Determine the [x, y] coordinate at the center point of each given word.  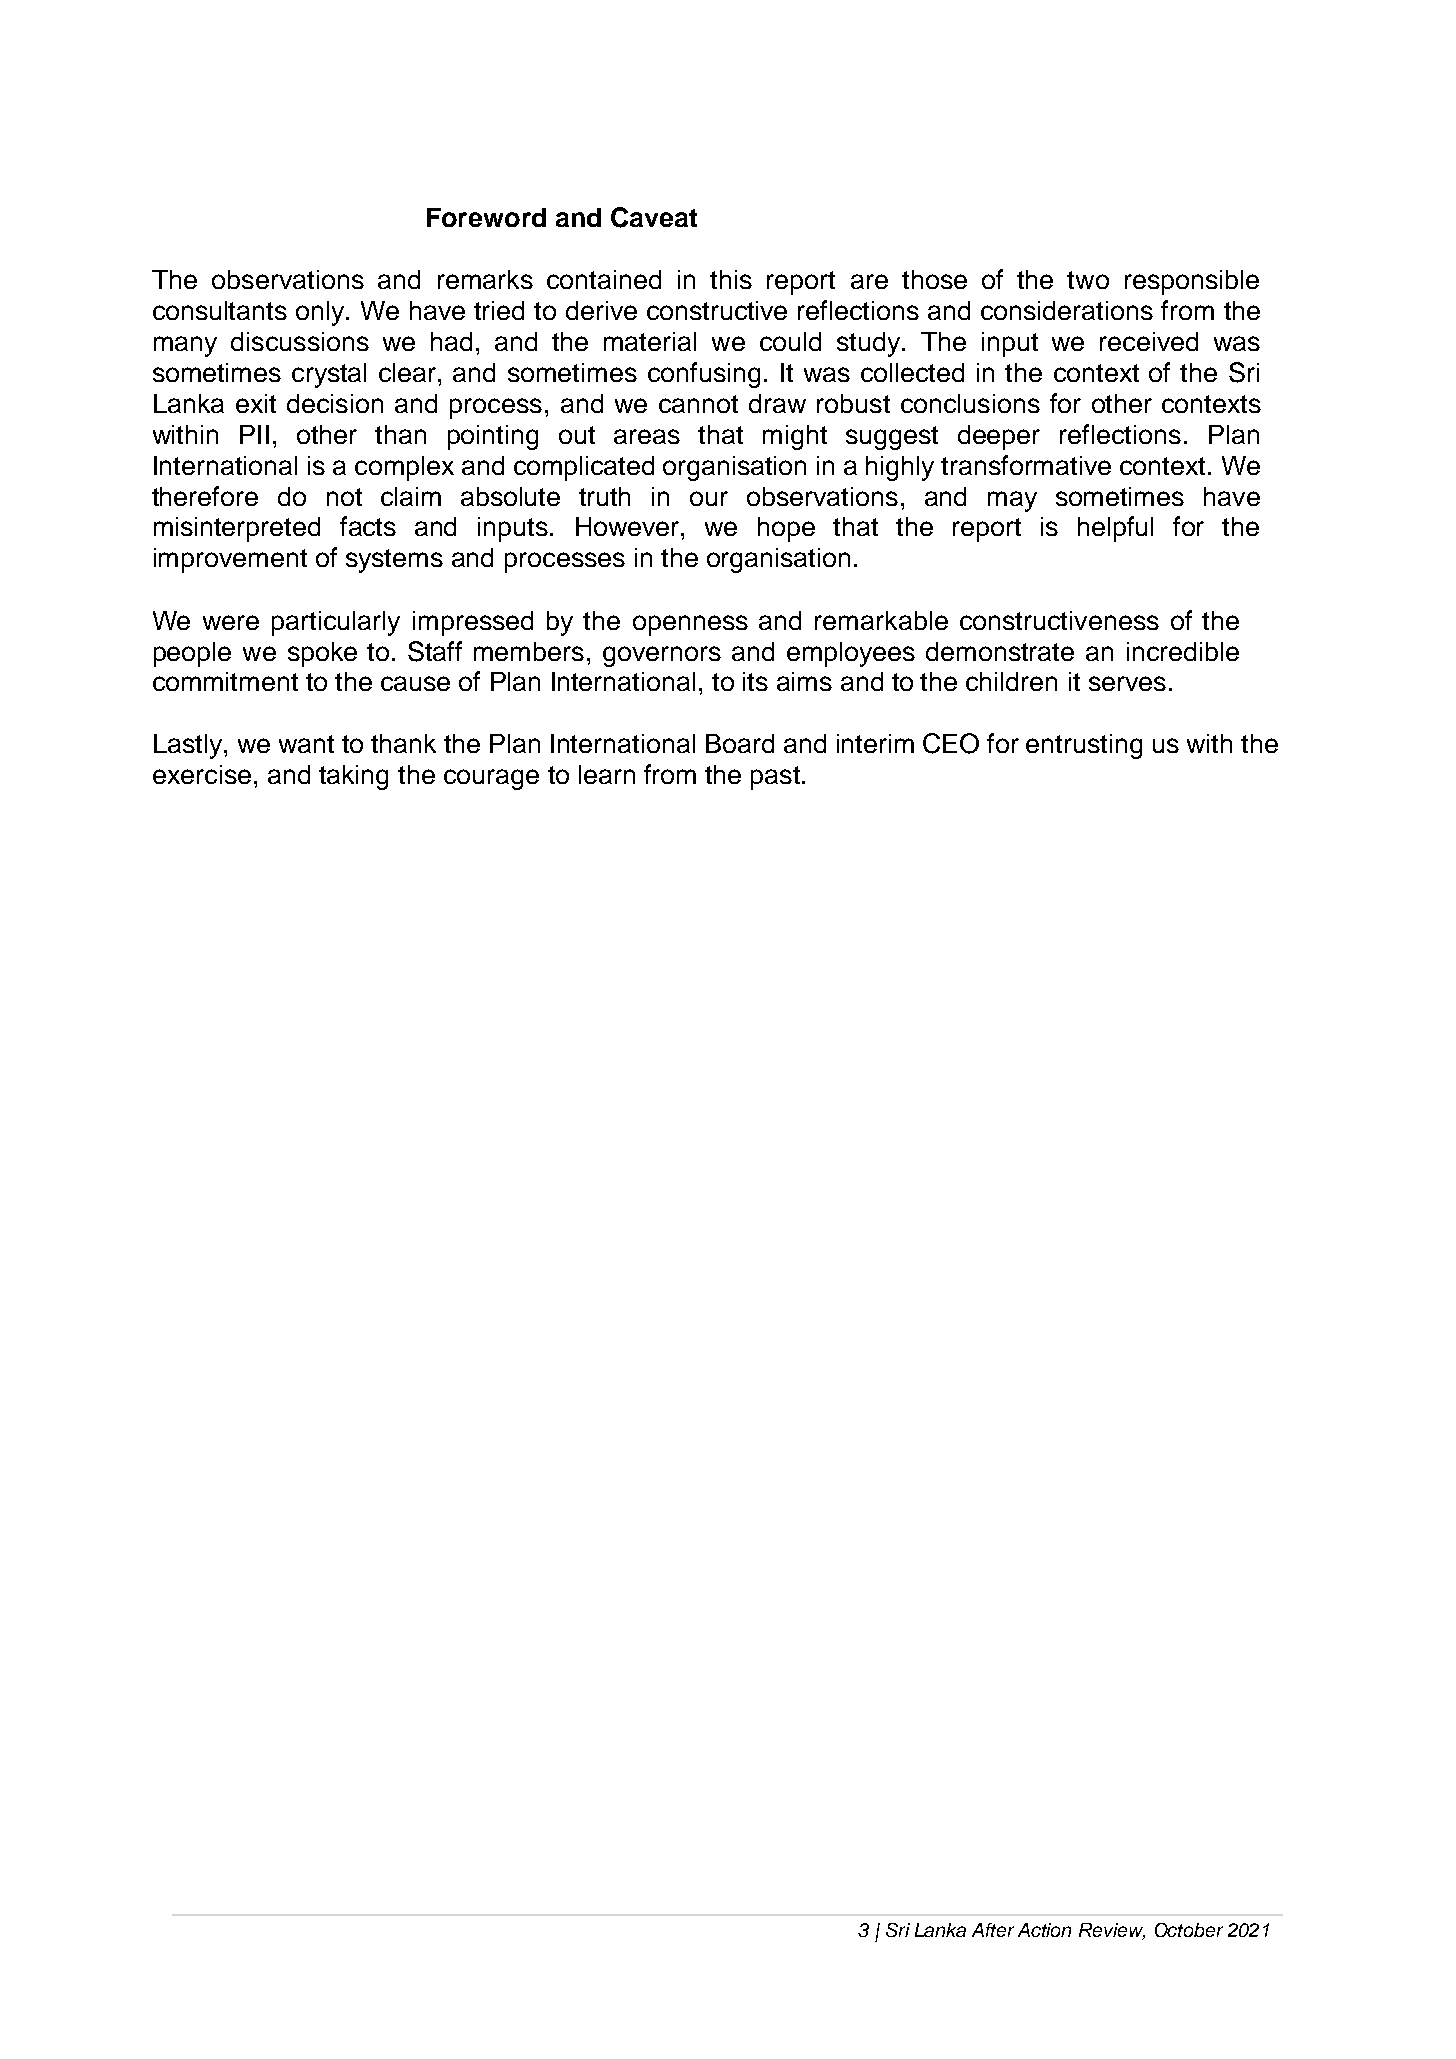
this [731, 279]
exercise [202, 774]
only [321, 313]
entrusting [1084, 746]
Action [1044, 1930]
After [993, 1930]
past [775, 778]
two [1088, 280]
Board [740, 743]
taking [353, 777]
